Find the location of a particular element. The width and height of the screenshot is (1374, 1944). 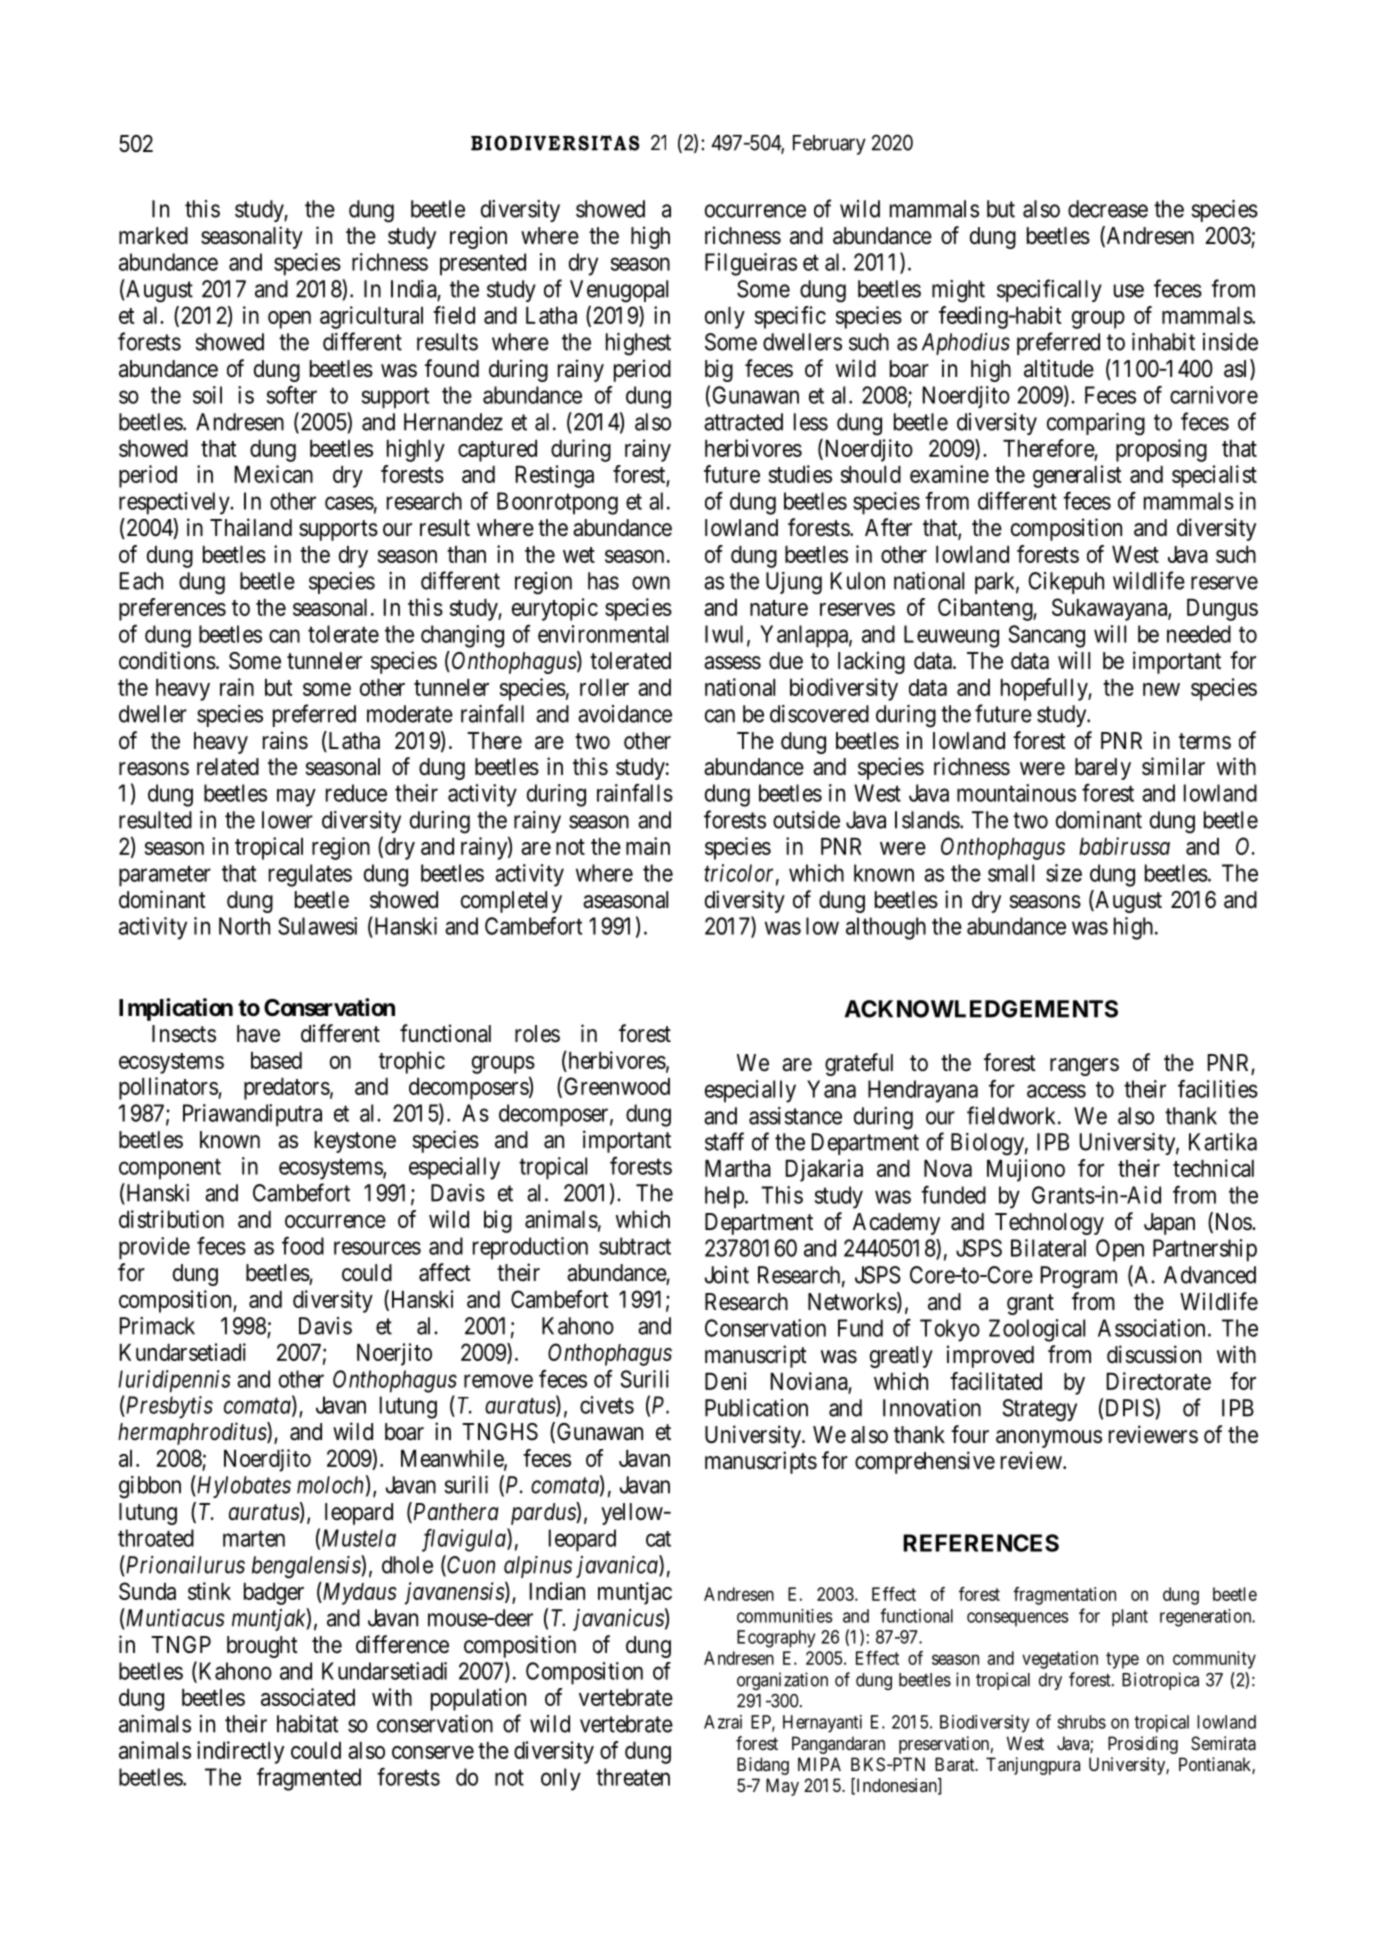

indirectly is located at coordinates (240, 1752).
